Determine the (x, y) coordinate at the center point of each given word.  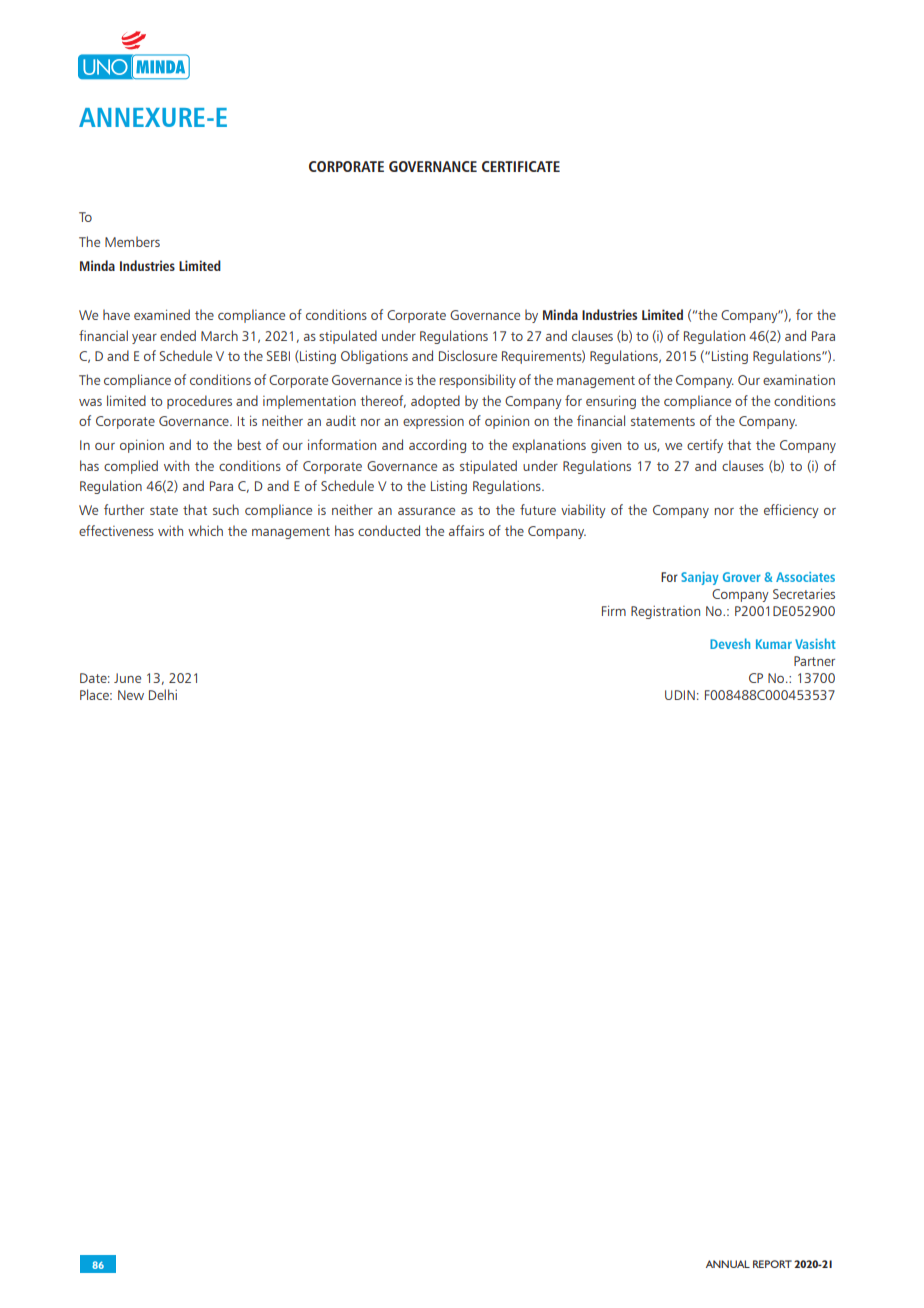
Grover (742, 577)
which (205, 530)
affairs (466, 530)
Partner (814, 661)
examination (799, 379)
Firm (614, 610)
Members (132, 241)
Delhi (163, 694)
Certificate (521, 166)
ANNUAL (728, 1264)
